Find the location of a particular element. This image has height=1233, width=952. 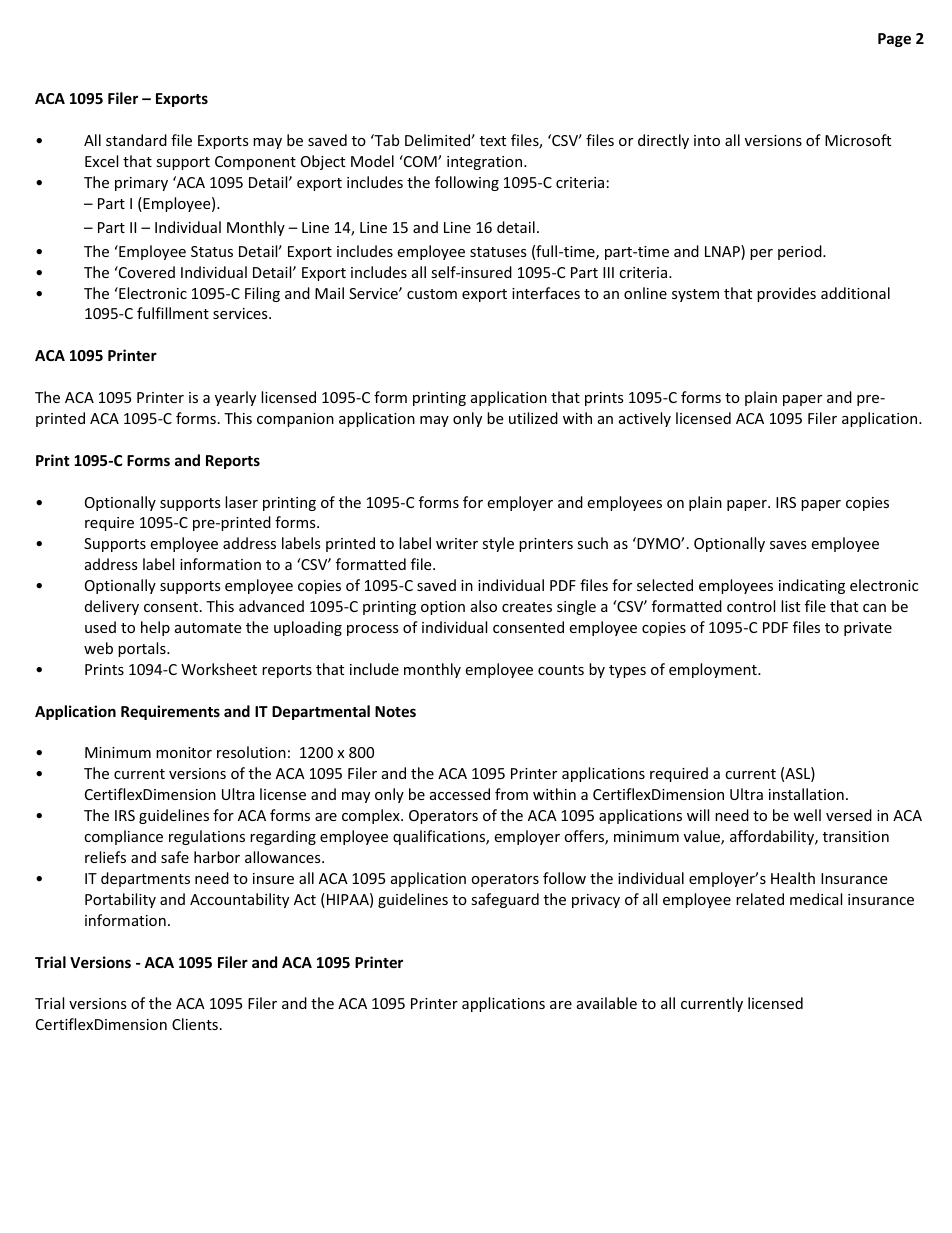

fulfillment is located at coordinates (173, 313).
